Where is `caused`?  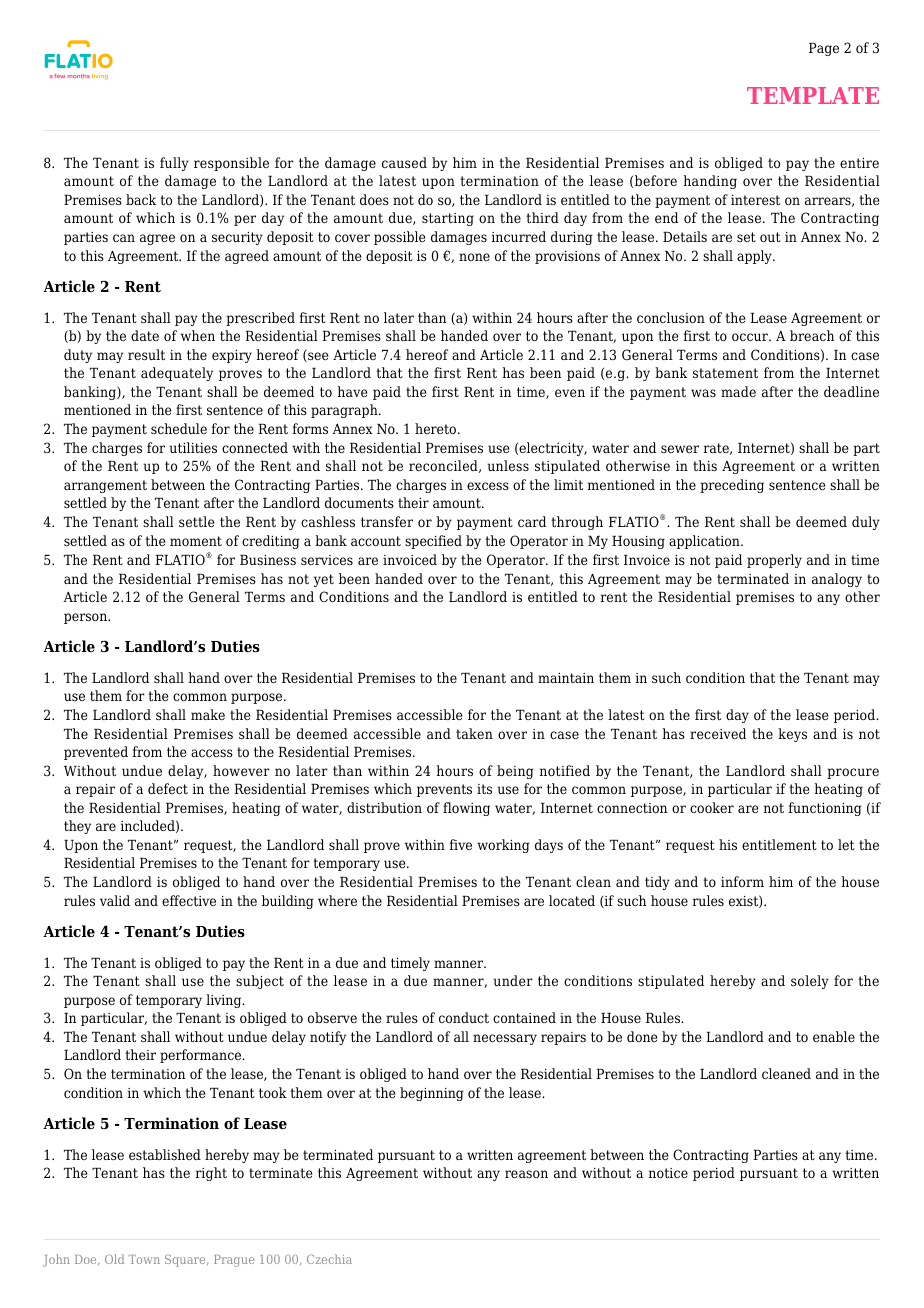 caused is located at coordinates (404, 162).
